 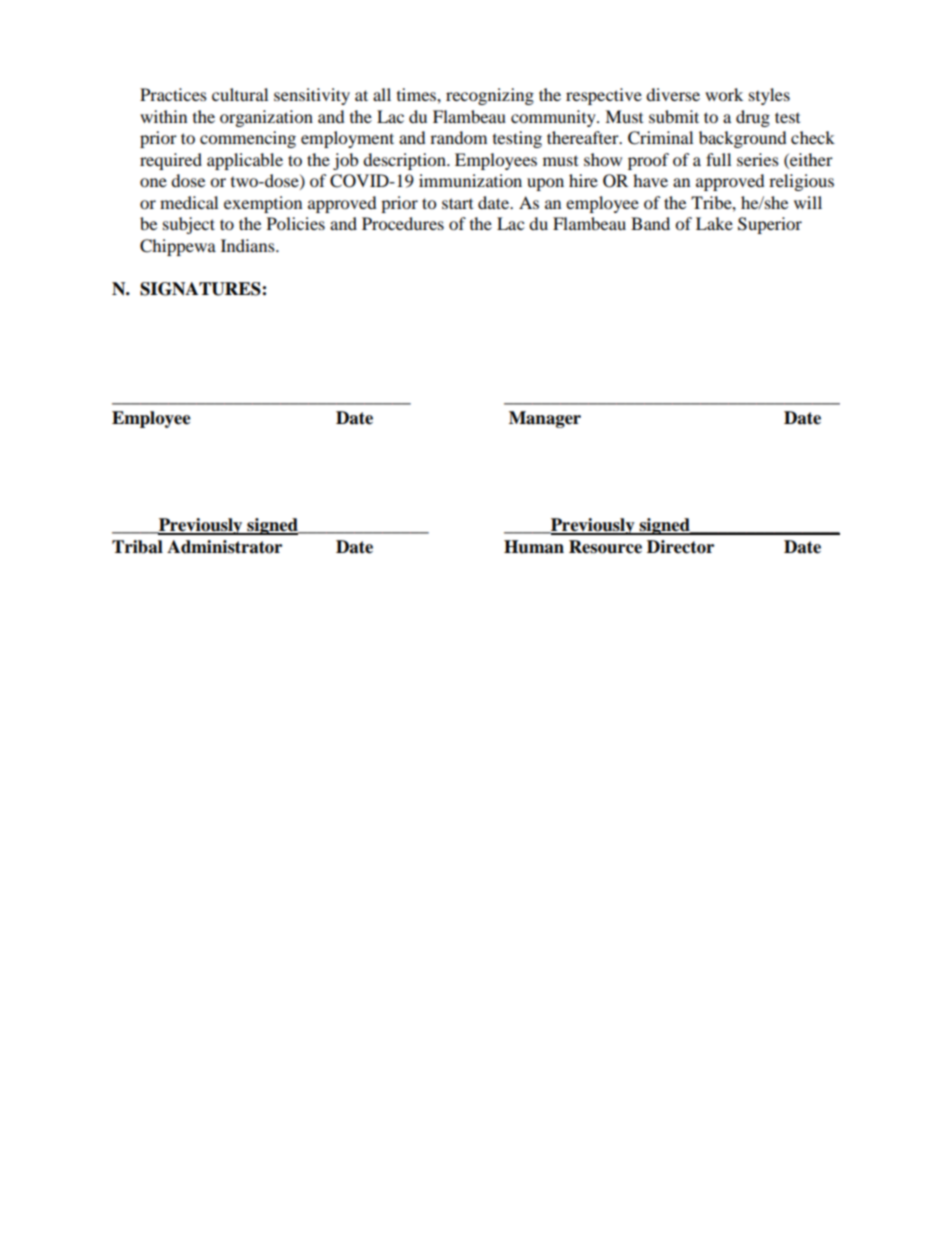 What do you see at coordinates (403, 223) in the screenshot?
I see `Procedures` at bounding box center [403, 223].
